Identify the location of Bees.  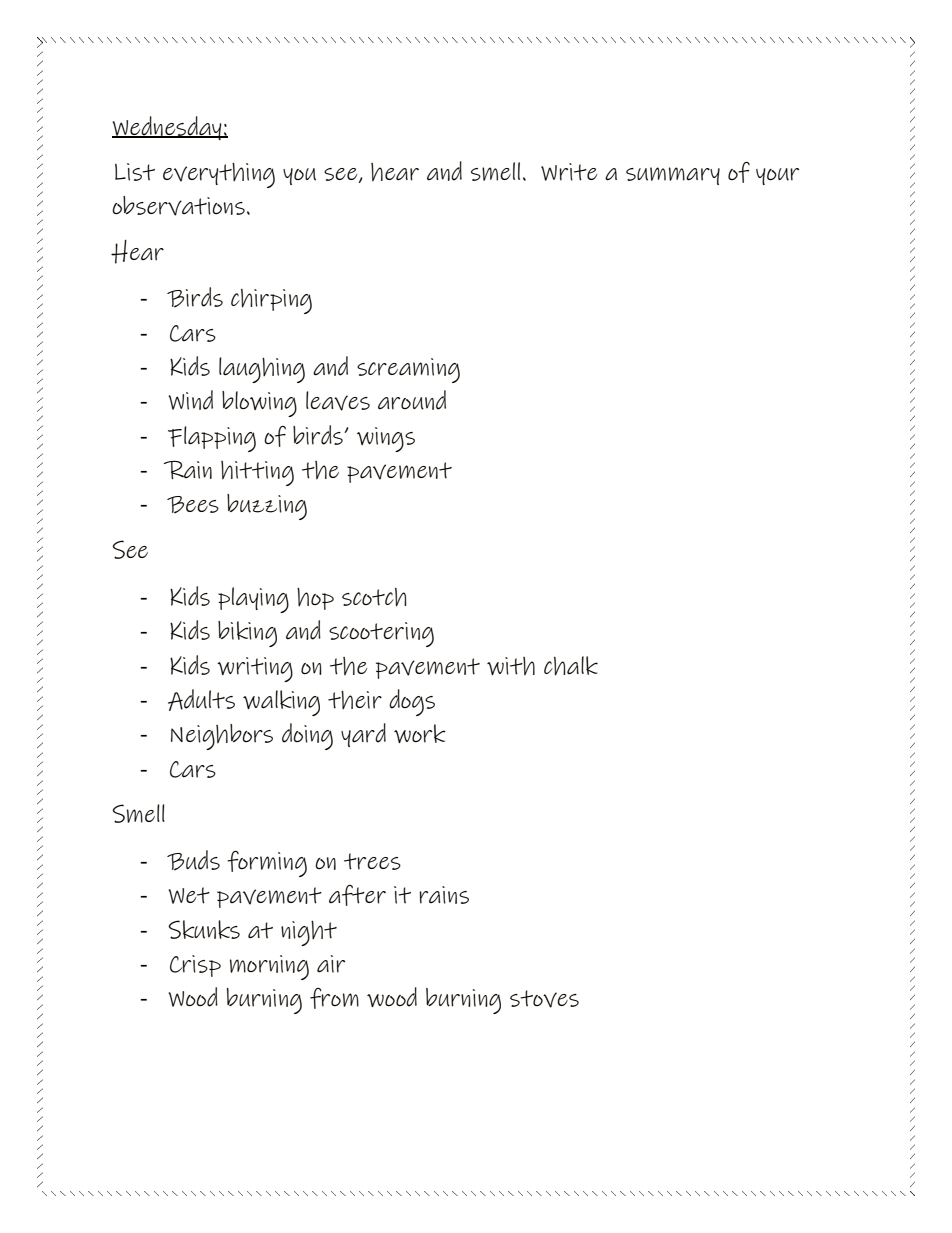
(193, 505).
